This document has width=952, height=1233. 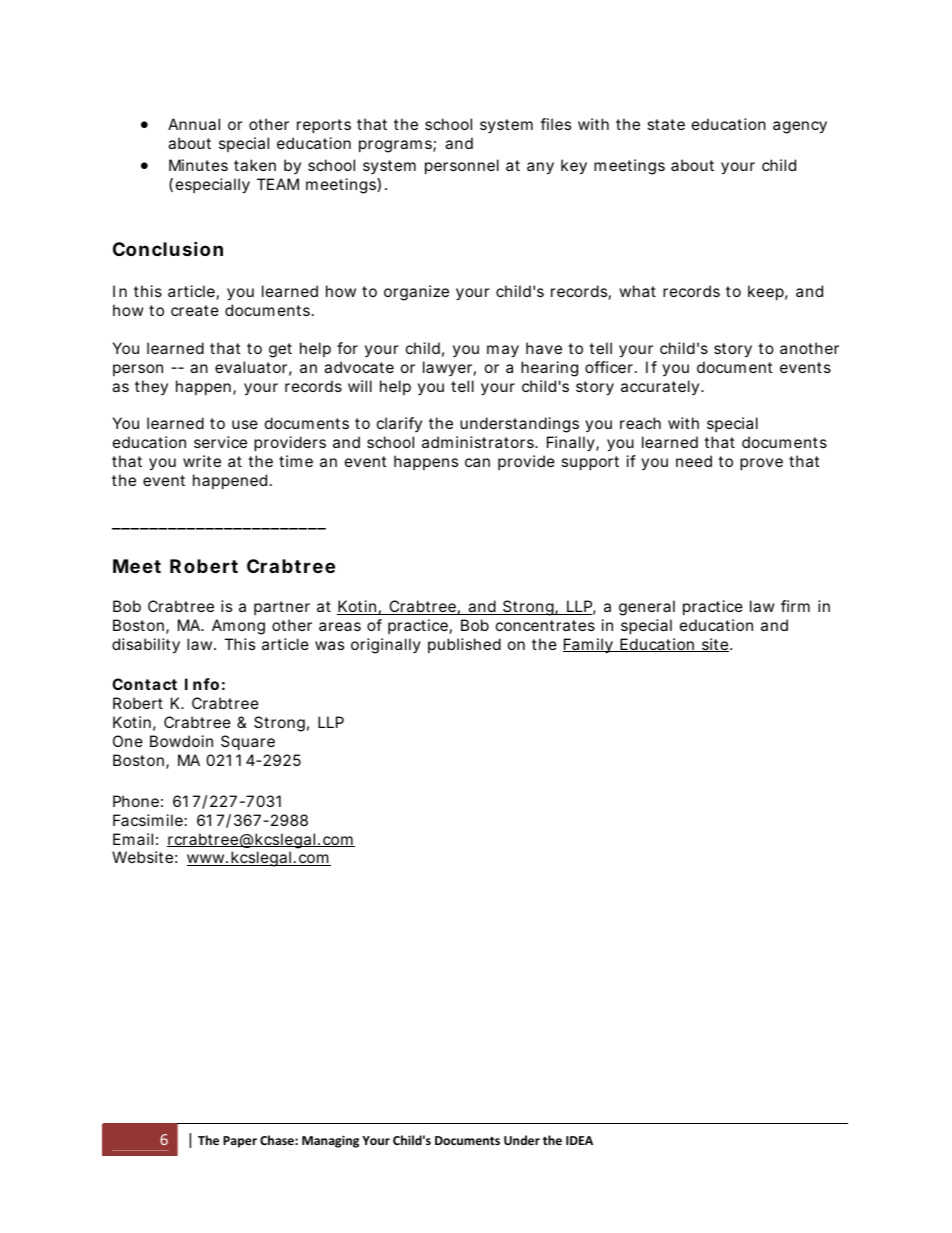 I want to click on Square, so click(x=248, y=742).
